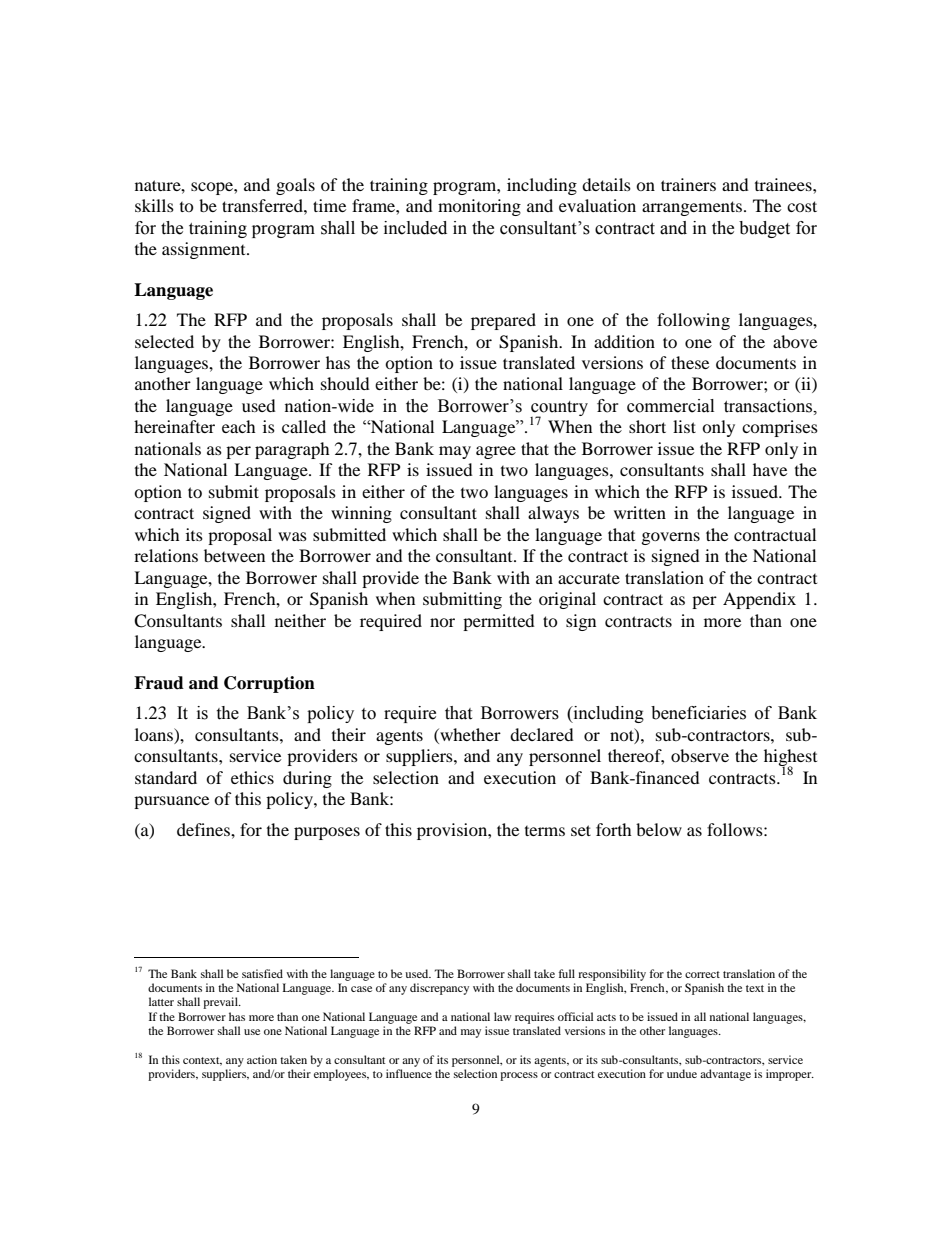  Describe the element at coordinates (692, 208) in the page. I see `arrangements` at that location.
